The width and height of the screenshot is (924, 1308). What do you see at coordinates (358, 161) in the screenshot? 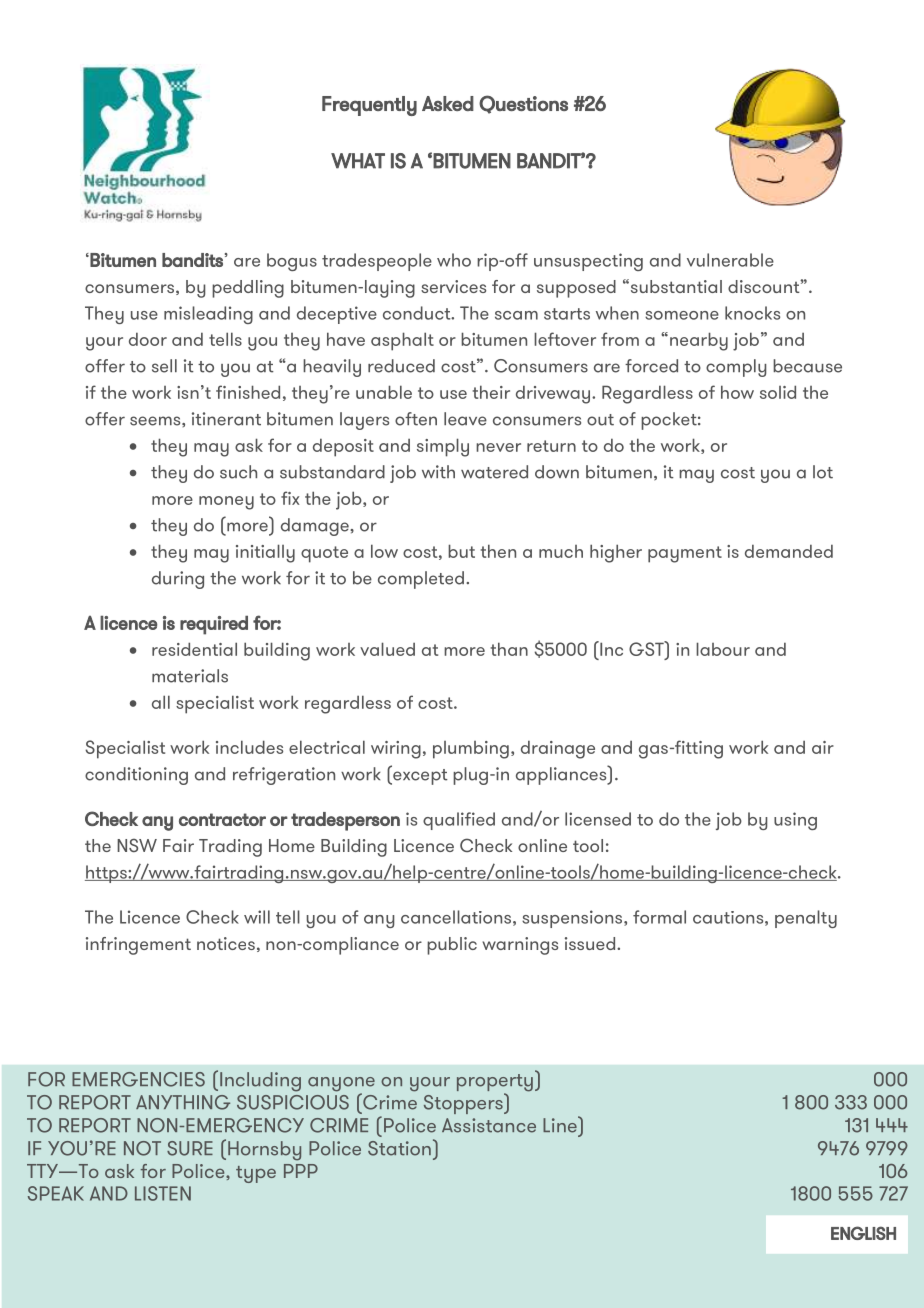
I see `WHAT` at bounding box center [358, 161].
